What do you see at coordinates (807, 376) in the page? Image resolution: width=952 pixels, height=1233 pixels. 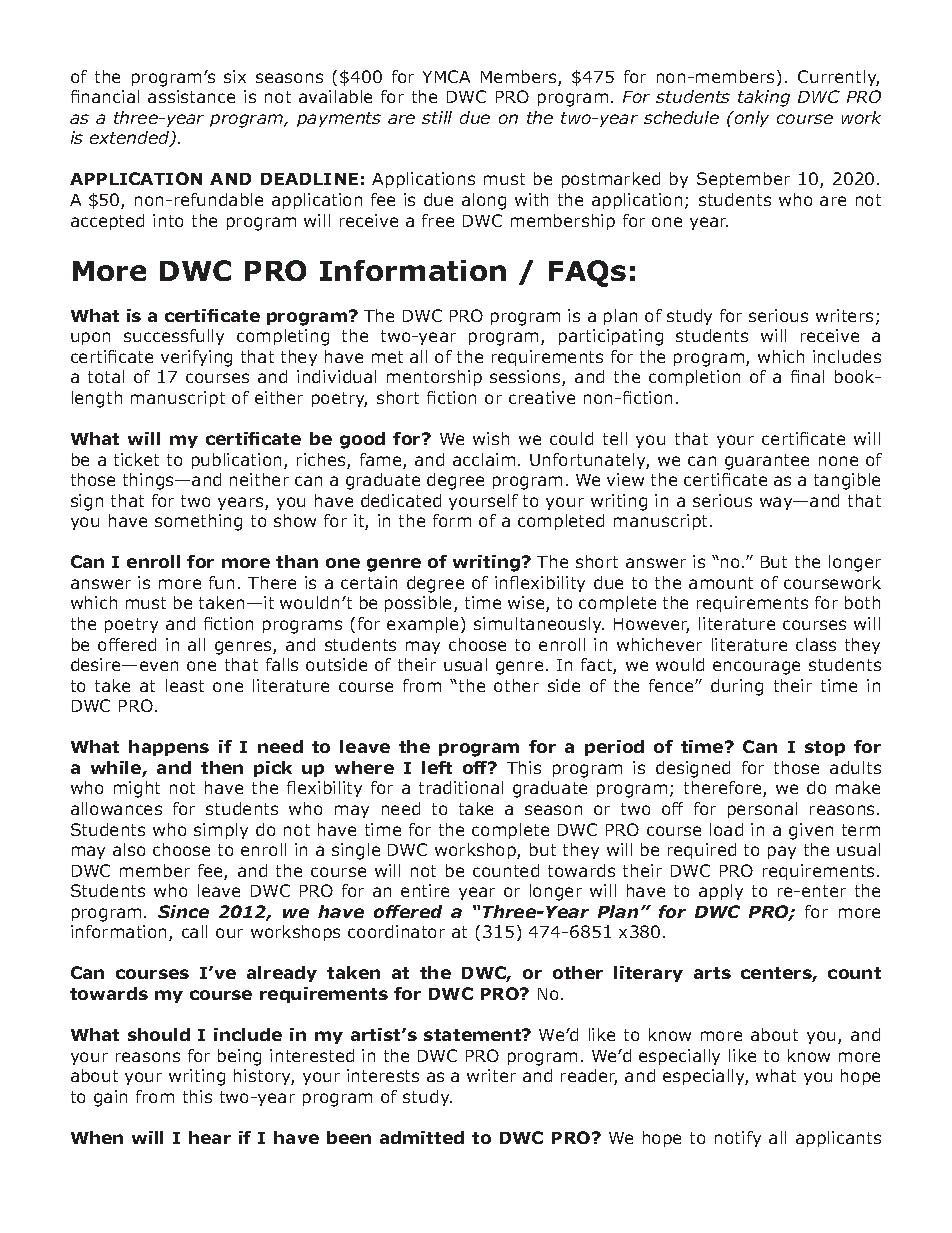 I see `final` at bounding box center [807, 376].
